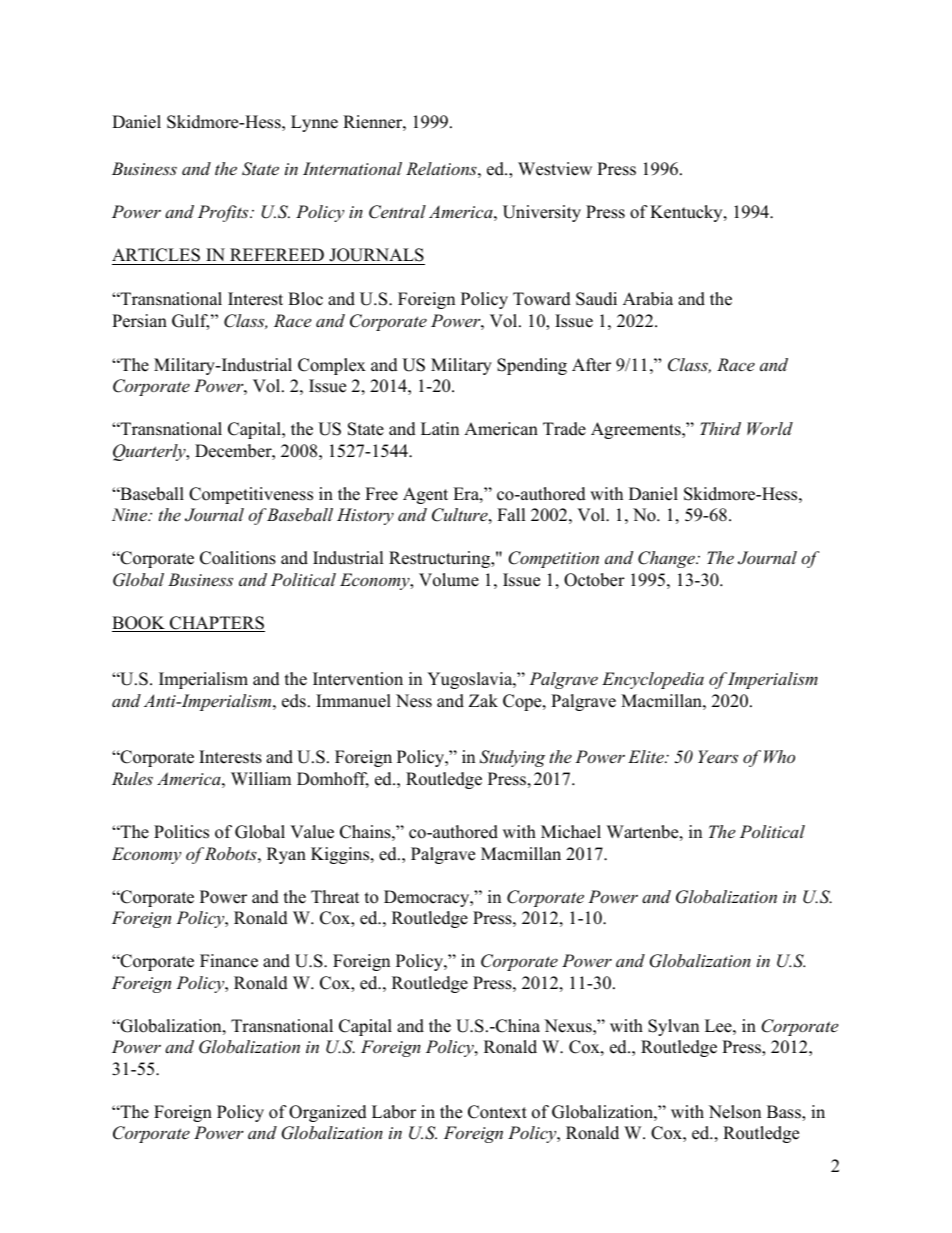 This screenshot has height=1233, width=952. I want to click on Profits, so click(224, 213).
